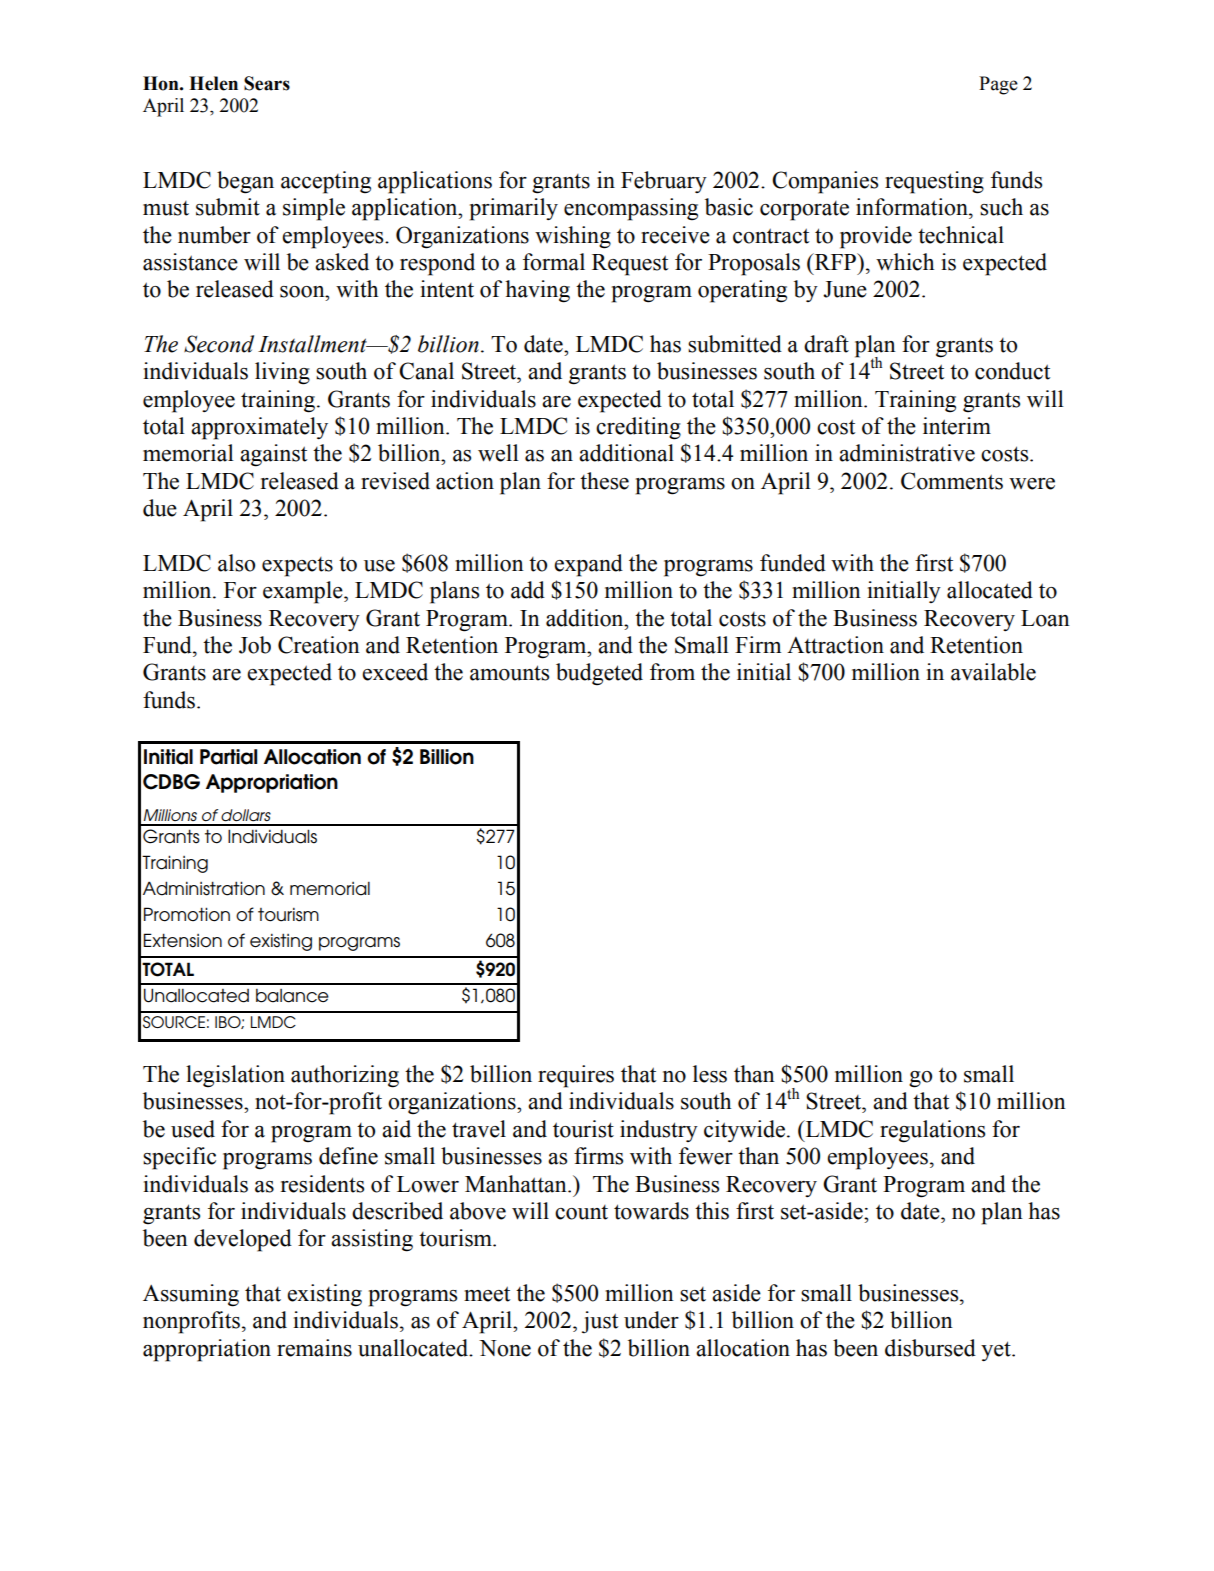 The image size is (1214, 1571). I want to click on remains, so click(314, 1348).
